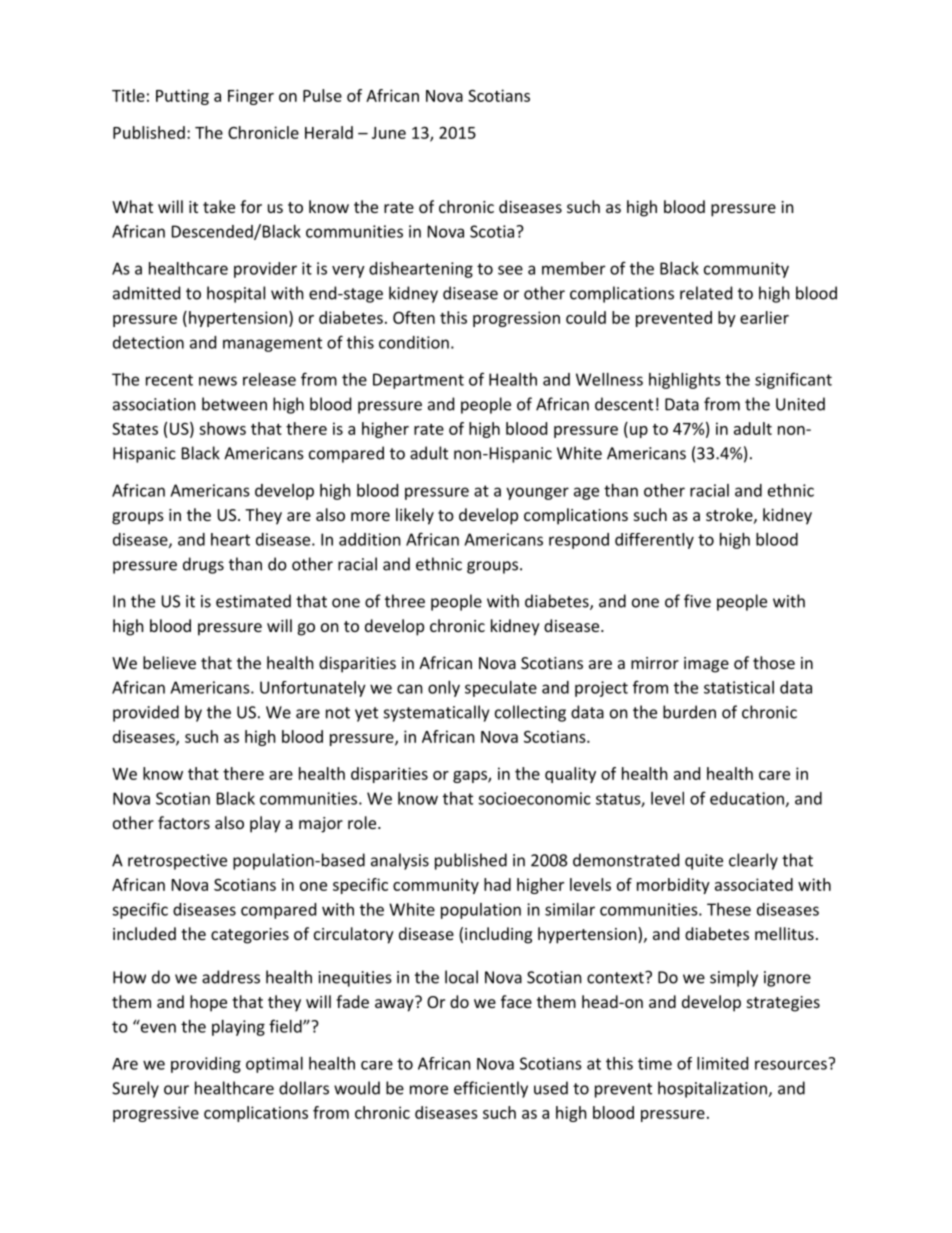 The image size is (952, 1233). Describe the element at coordinates (436, 713) in the page. I see `systematically` at that location.
